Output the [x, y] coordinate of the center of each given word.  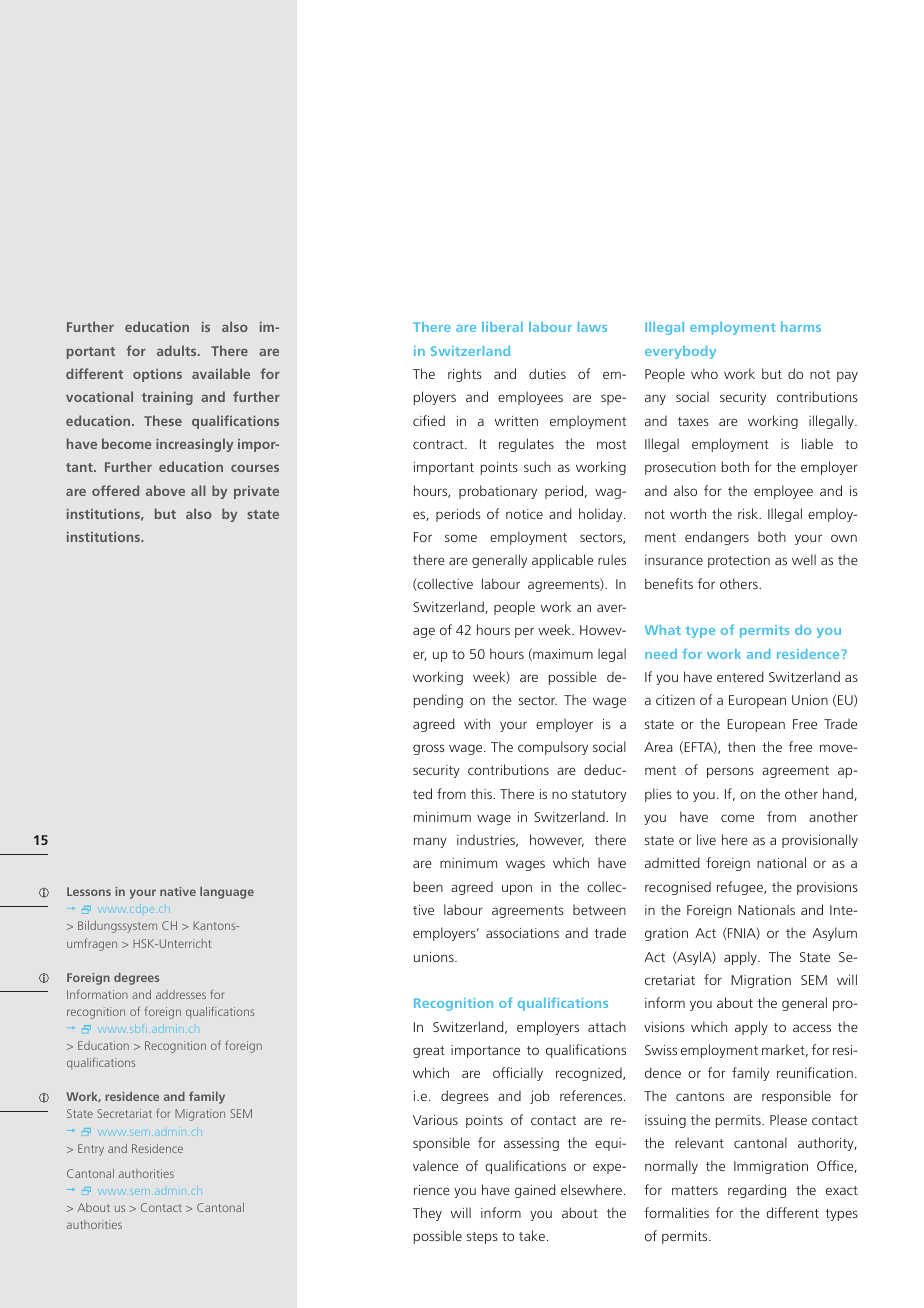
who [704, 373]
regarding [757, 1191]
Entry [91, 1150]
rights [465, 375]
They [427, 1214]
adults [178, 350]
